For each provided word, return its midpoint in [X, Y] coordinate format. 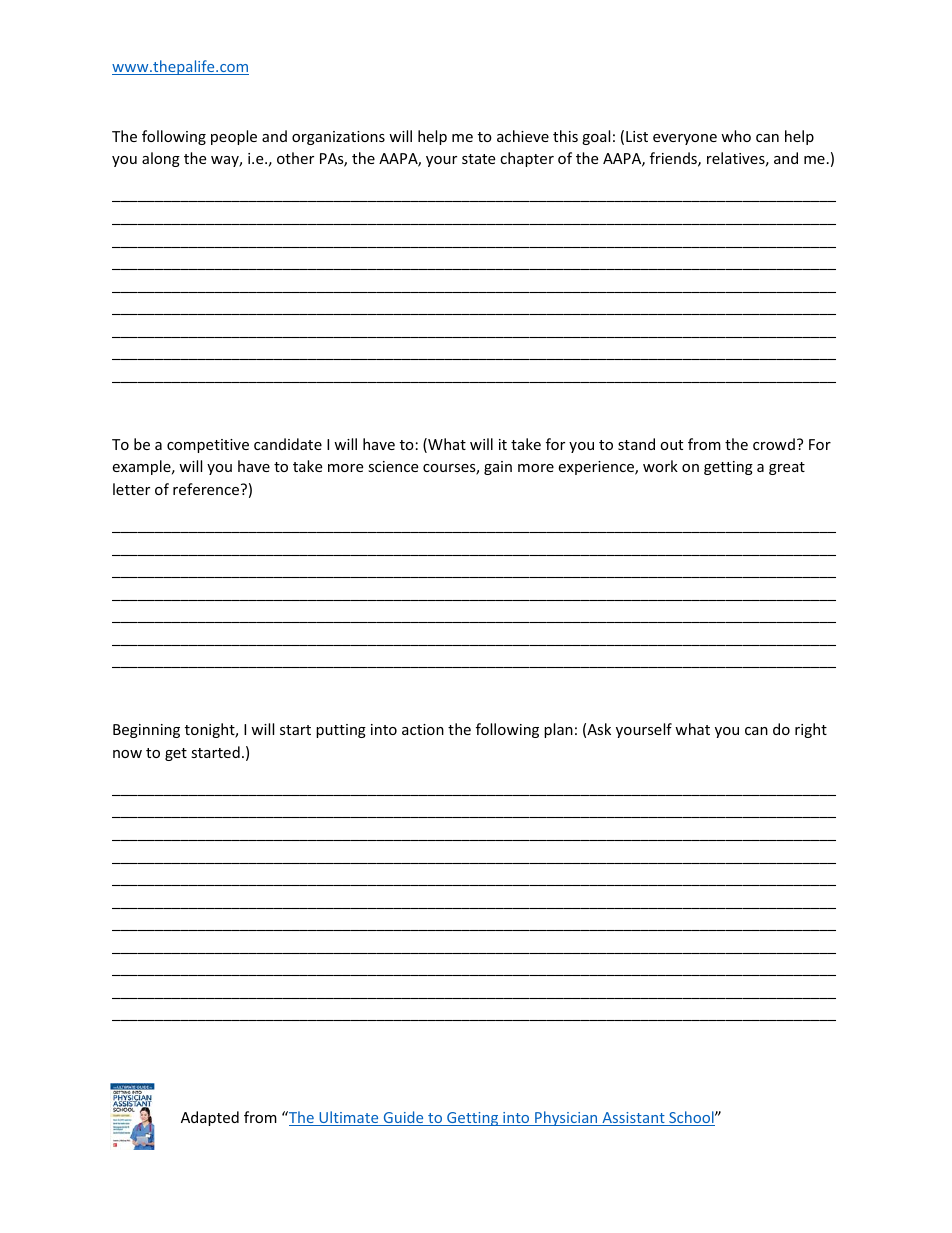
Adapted [210, 1118]
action [423, 729]
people [234, 137]
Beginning [146, 731]
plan [558, 730]
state [478, 159]
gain [498, 468]
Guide [403, 1118]
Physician [566, 1118]
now [127, 754]
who [736, 136]
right [811, 730]
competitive [208, 446]
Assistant [633, 1119]
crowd [774, 444]
